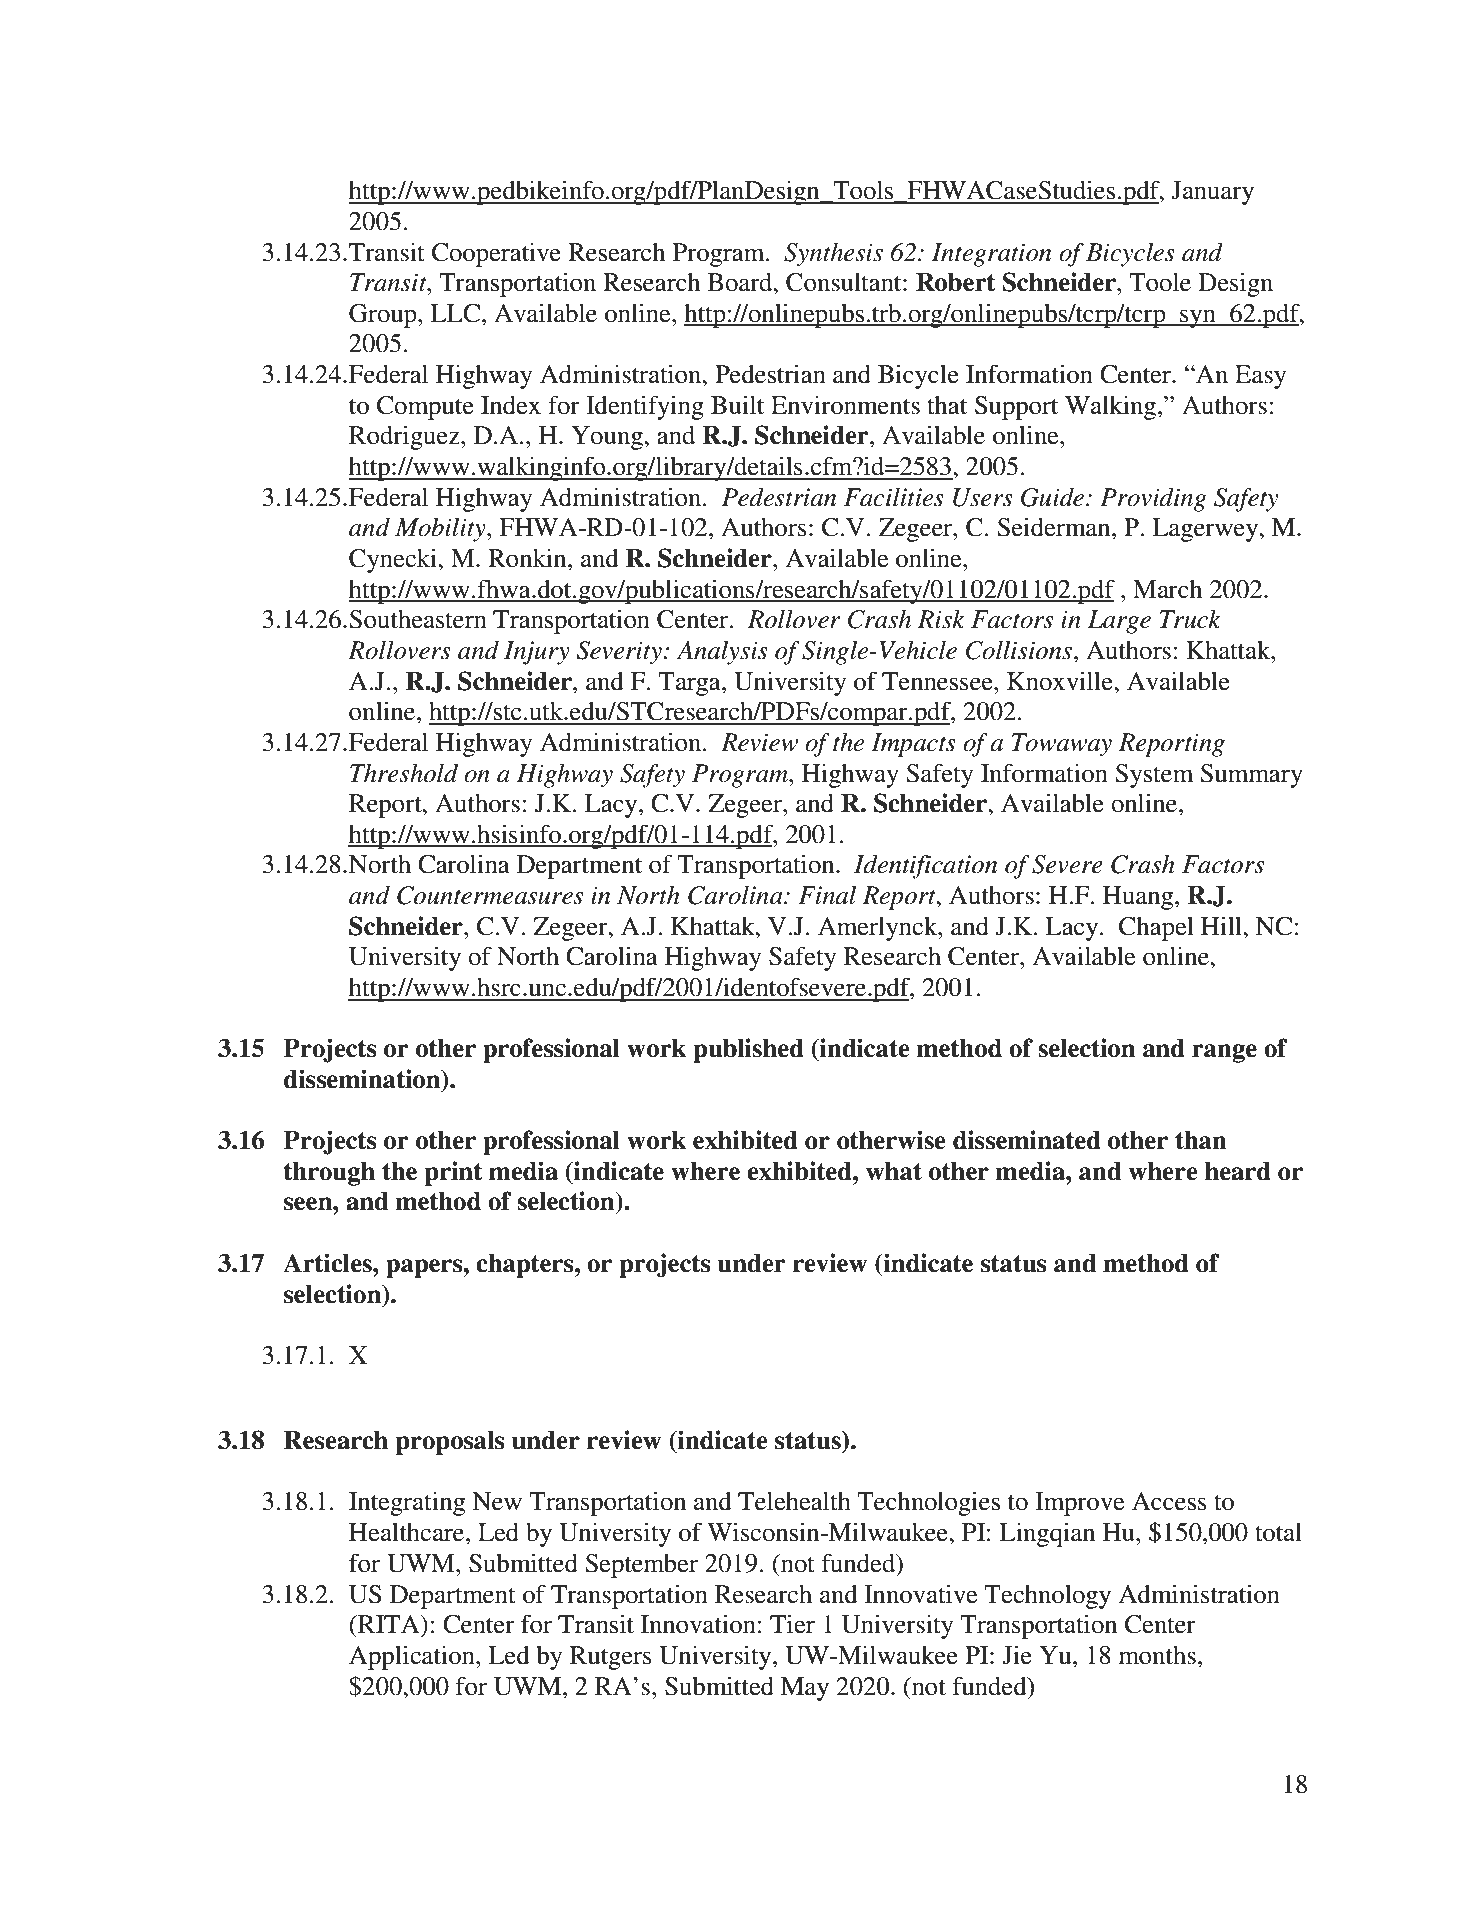  I want to click on Cooperative, so click(496, 255).
